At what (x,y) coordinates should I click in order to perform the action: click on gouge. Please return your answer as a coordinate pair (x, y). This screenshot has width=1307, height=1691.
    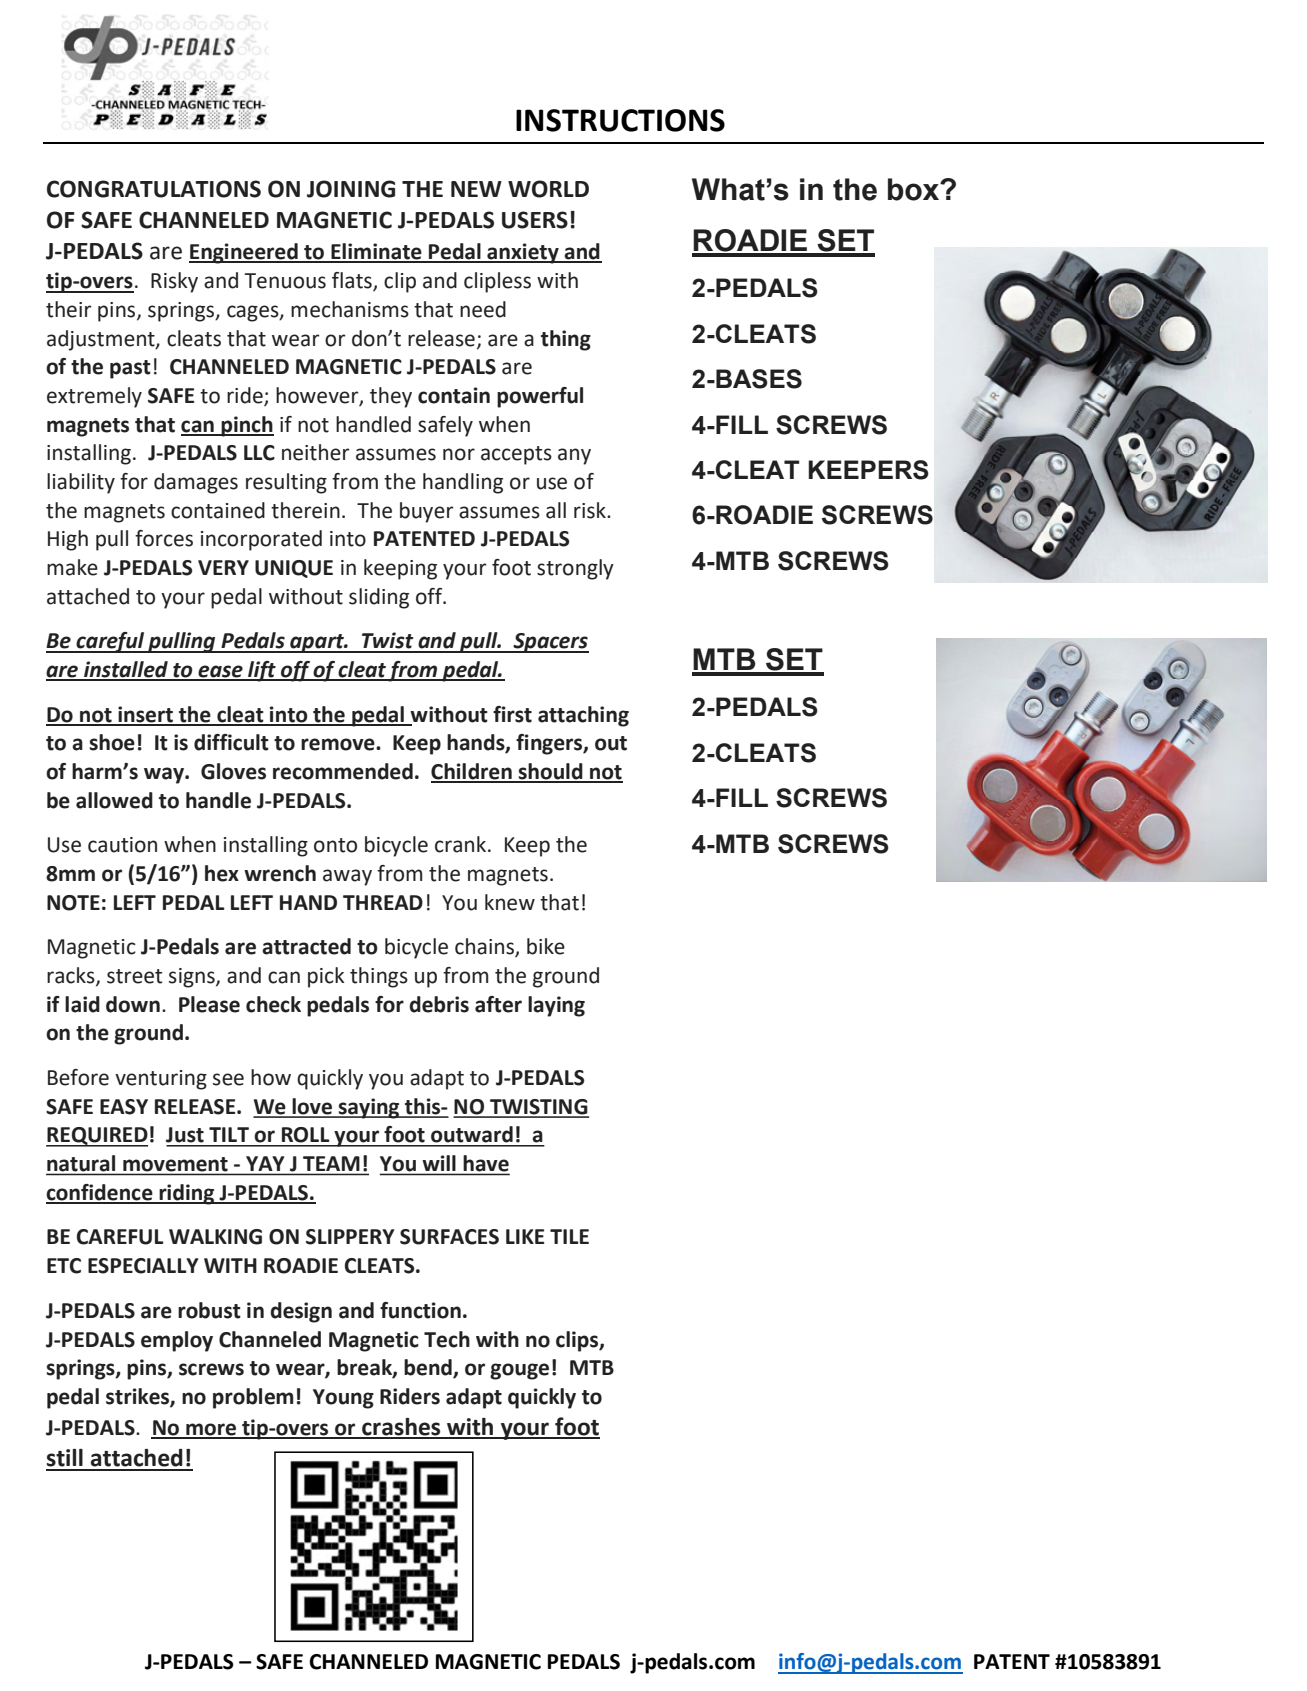
    Looking at the image, I should click on (519, 1371).
